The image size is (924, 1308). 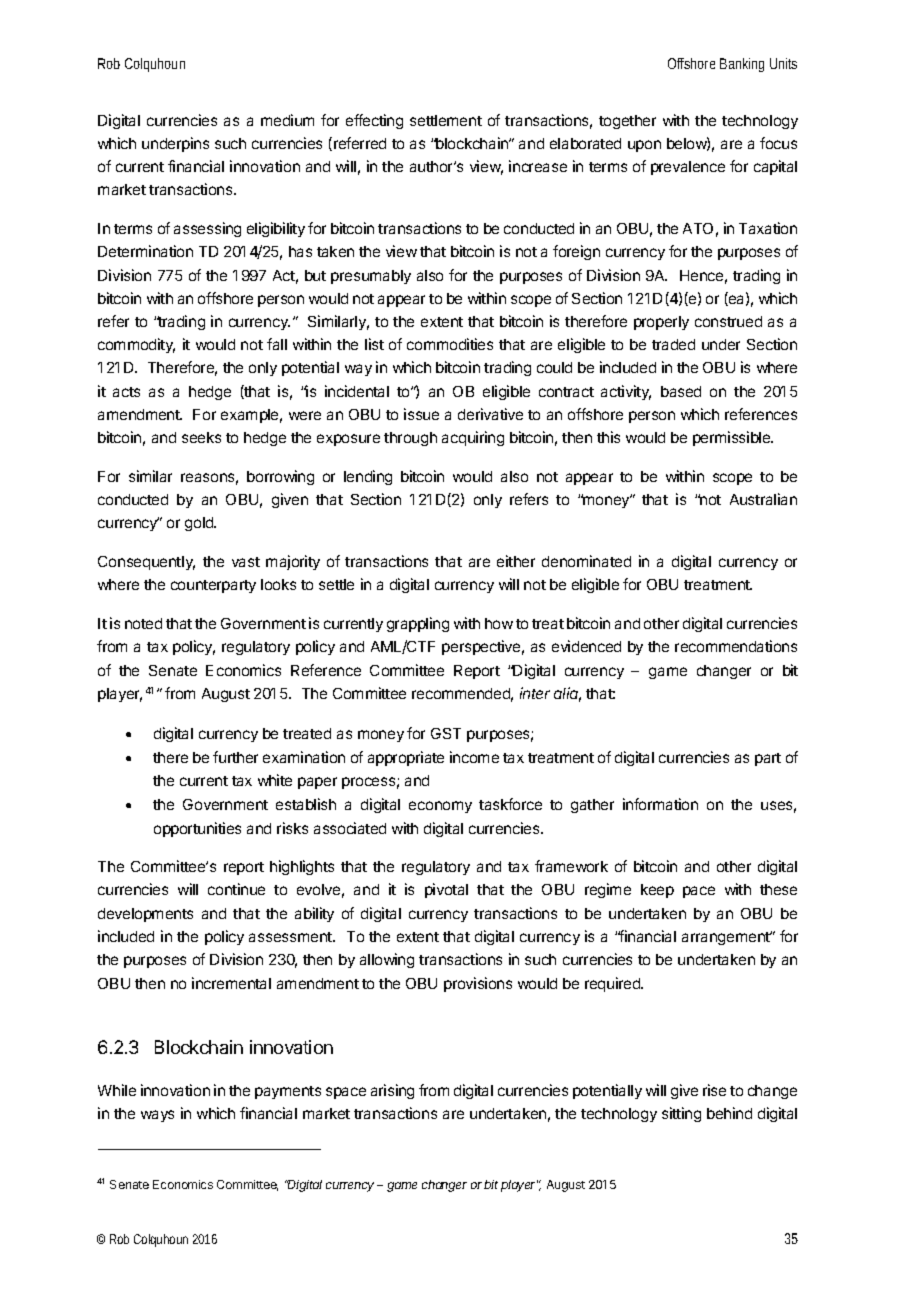 What do you see at coordinates (374, 121) in the screenshot?
I see `effecting` at bounding box center [374, 121].
